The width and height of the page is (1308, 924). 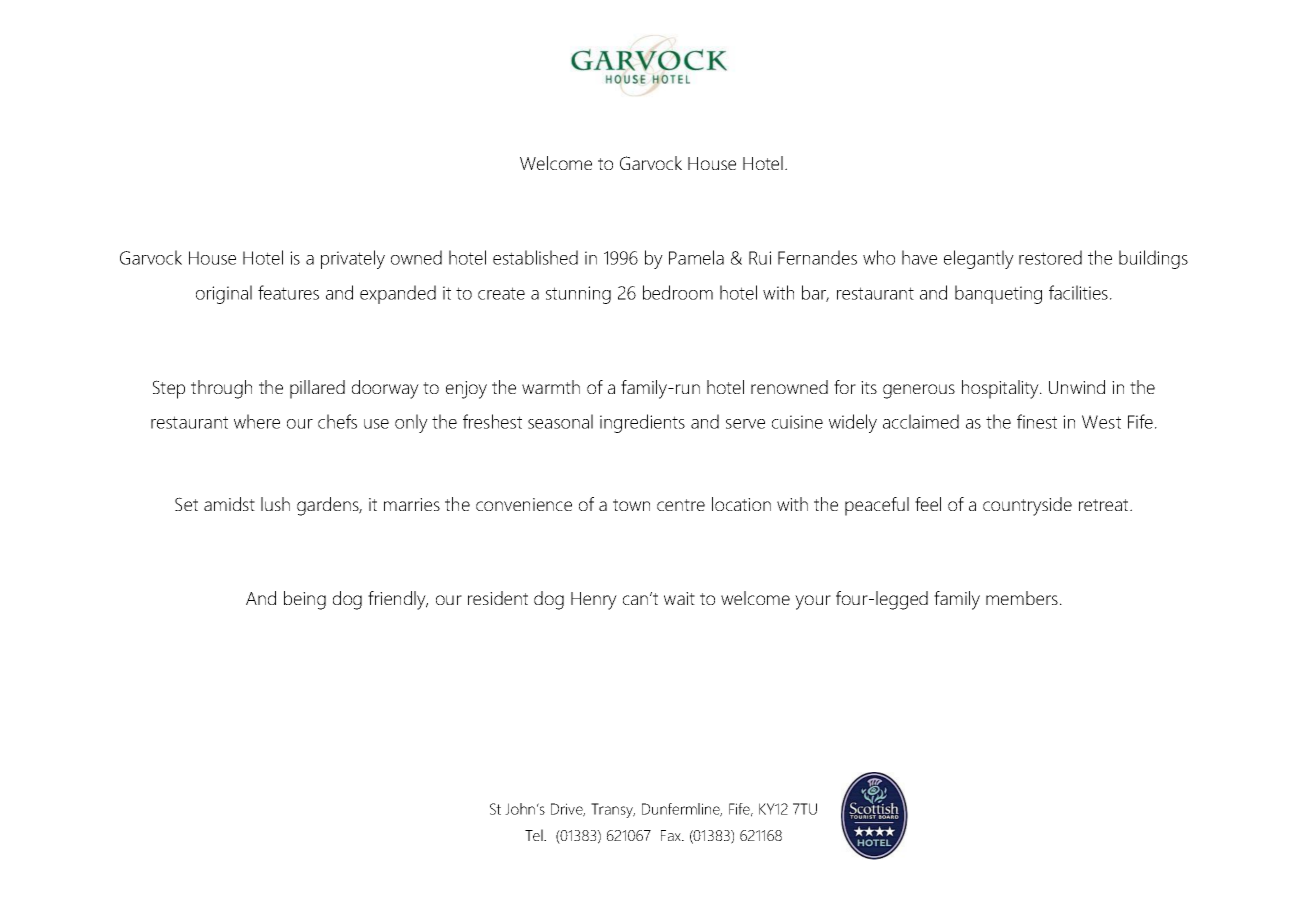 What do you see at coordinates (681, 505) in the page?
I see `centre` at bounding box center [681, 505].
